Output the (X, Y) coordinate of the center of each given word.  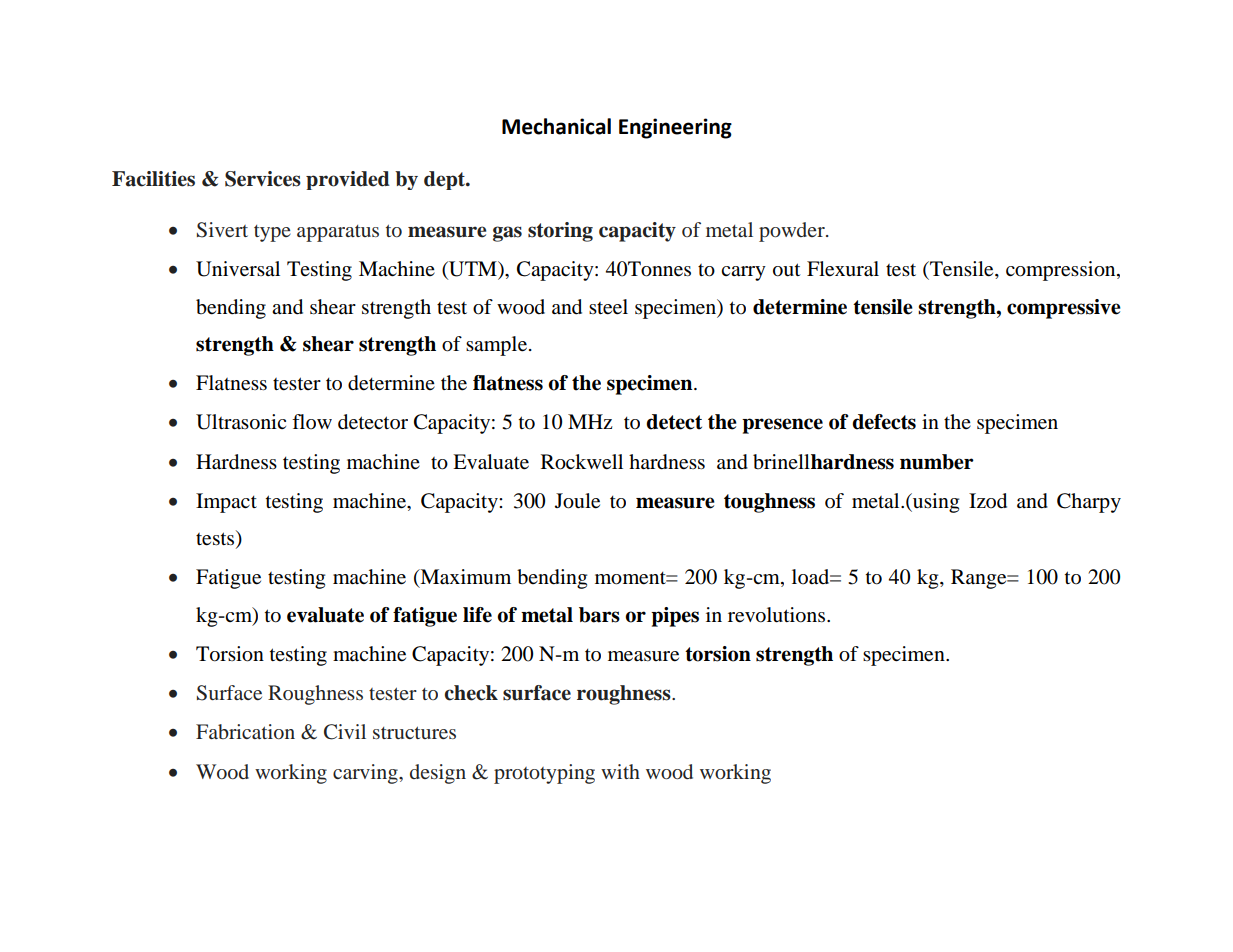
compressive (1064, 309)
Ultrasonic (241, 422)
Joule (577, 501)
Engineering (675, 128)
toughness (769, 503)
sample (496, 346)
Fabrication (245, 731)
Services (263, 179)
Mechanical (556, 126)
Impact (226, 503)
